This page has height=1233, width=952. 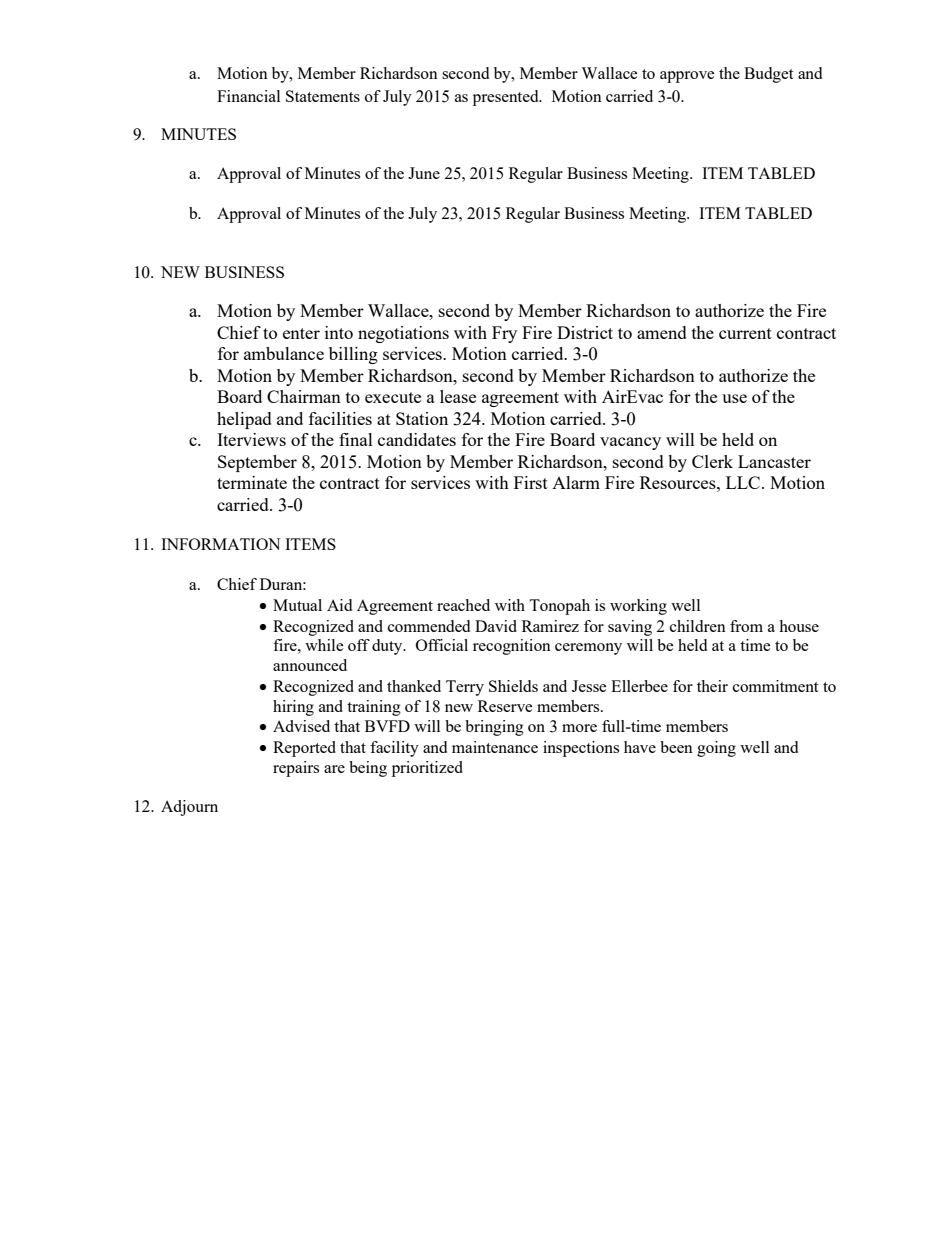 I want to click on Statements, so click(x=323, y=96).
